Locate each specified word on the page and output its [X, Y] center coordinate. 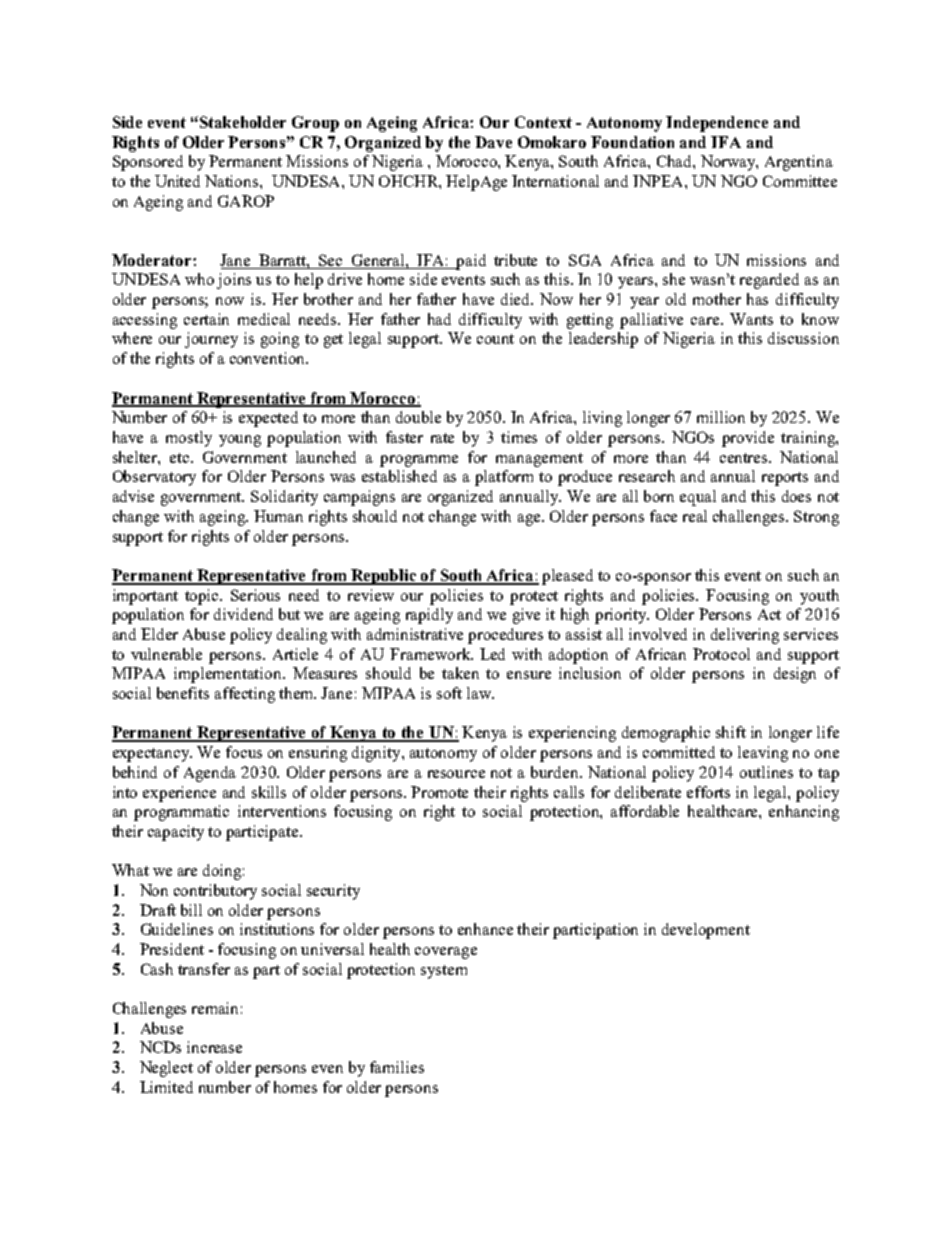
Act [769, 614]
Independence [717, 124]
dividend [243, 614]
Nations [233, 181]
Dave [493, 142]
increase [214, 1047]
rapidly [429, 616]
